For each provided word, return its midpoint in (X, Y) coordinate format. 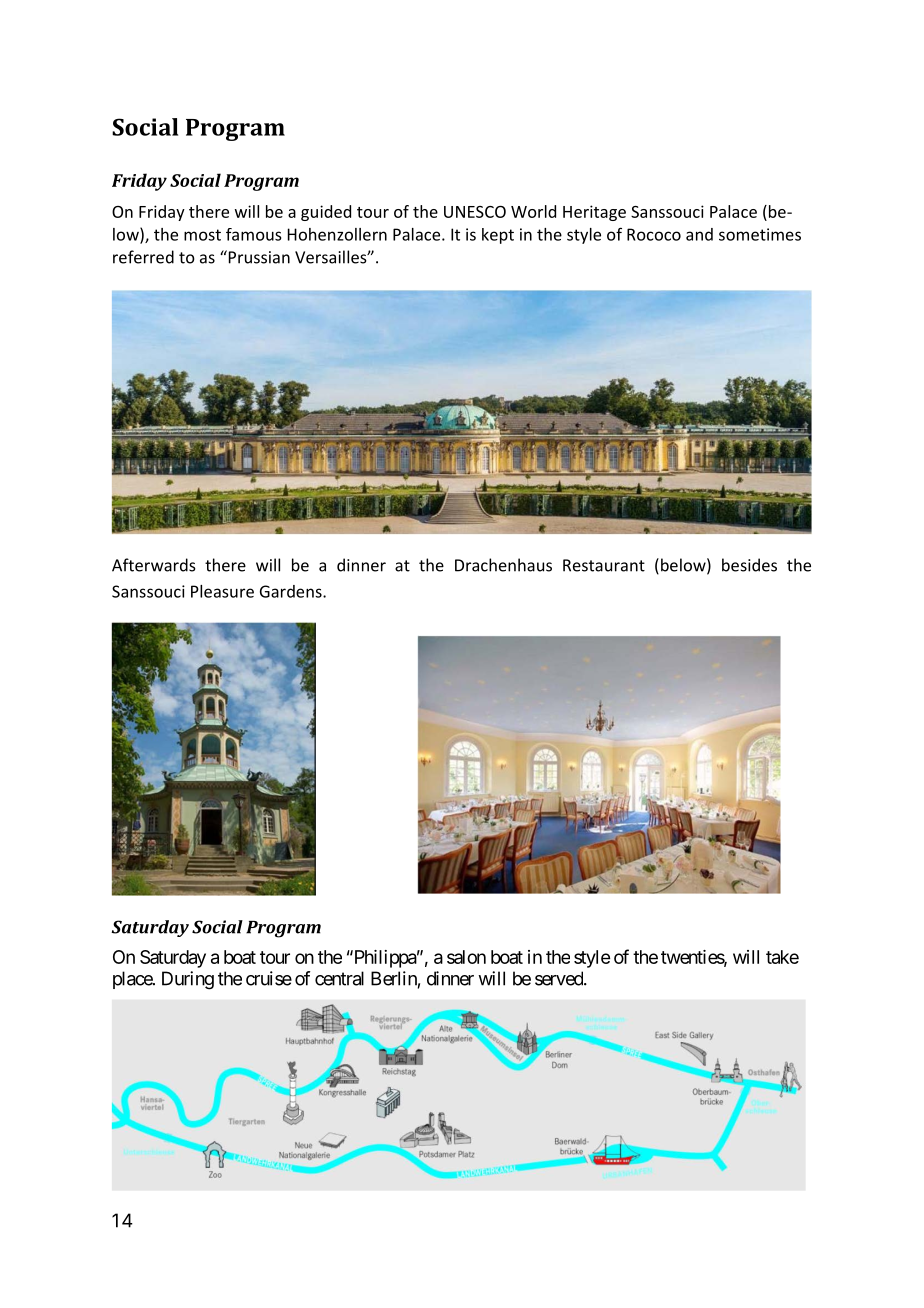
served (560, 978)
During (188, 980)
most (202, 235)
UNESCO (475, 212)
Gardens (292, 591)
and (699, 234)
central (339, 978)
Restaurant (604, 565)
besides (749, 565)
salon (466, 957)
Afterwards (154, 565)
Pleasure (222, 591)
